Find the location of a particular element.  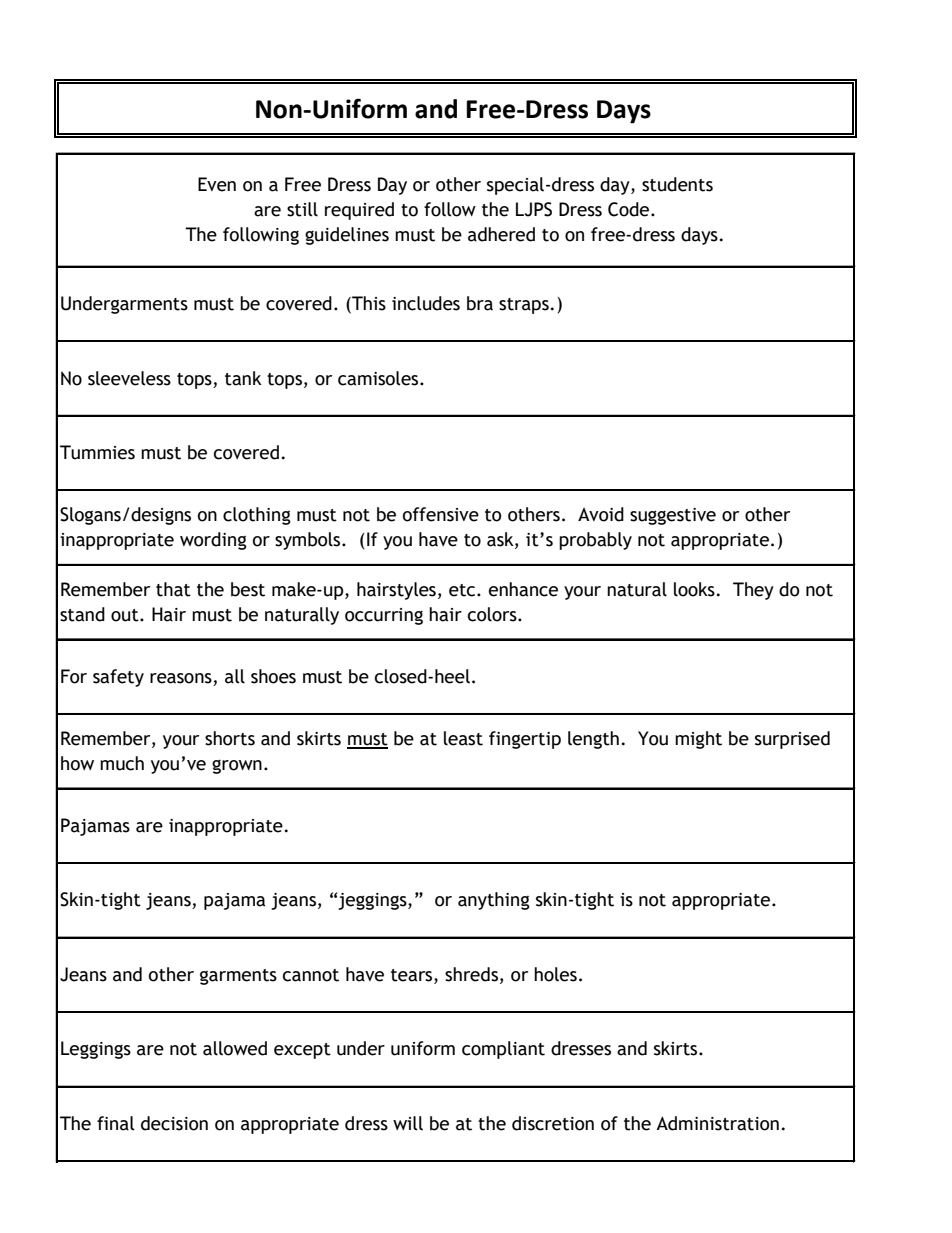

anything is located at coordinates (494, 901).
